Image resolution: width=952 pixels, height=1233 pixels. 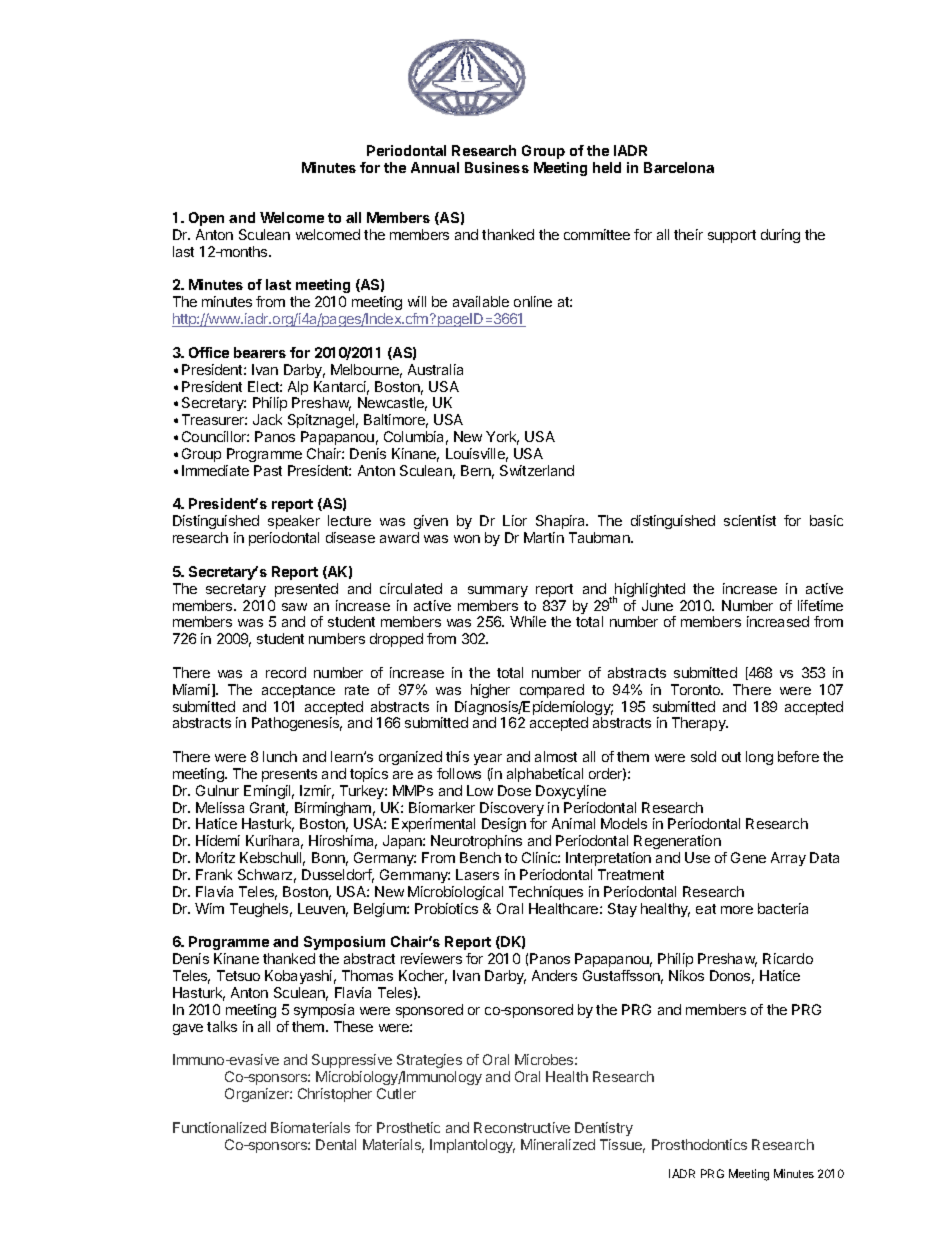 I want to click on Lasers, so click(x=477, y=874).
